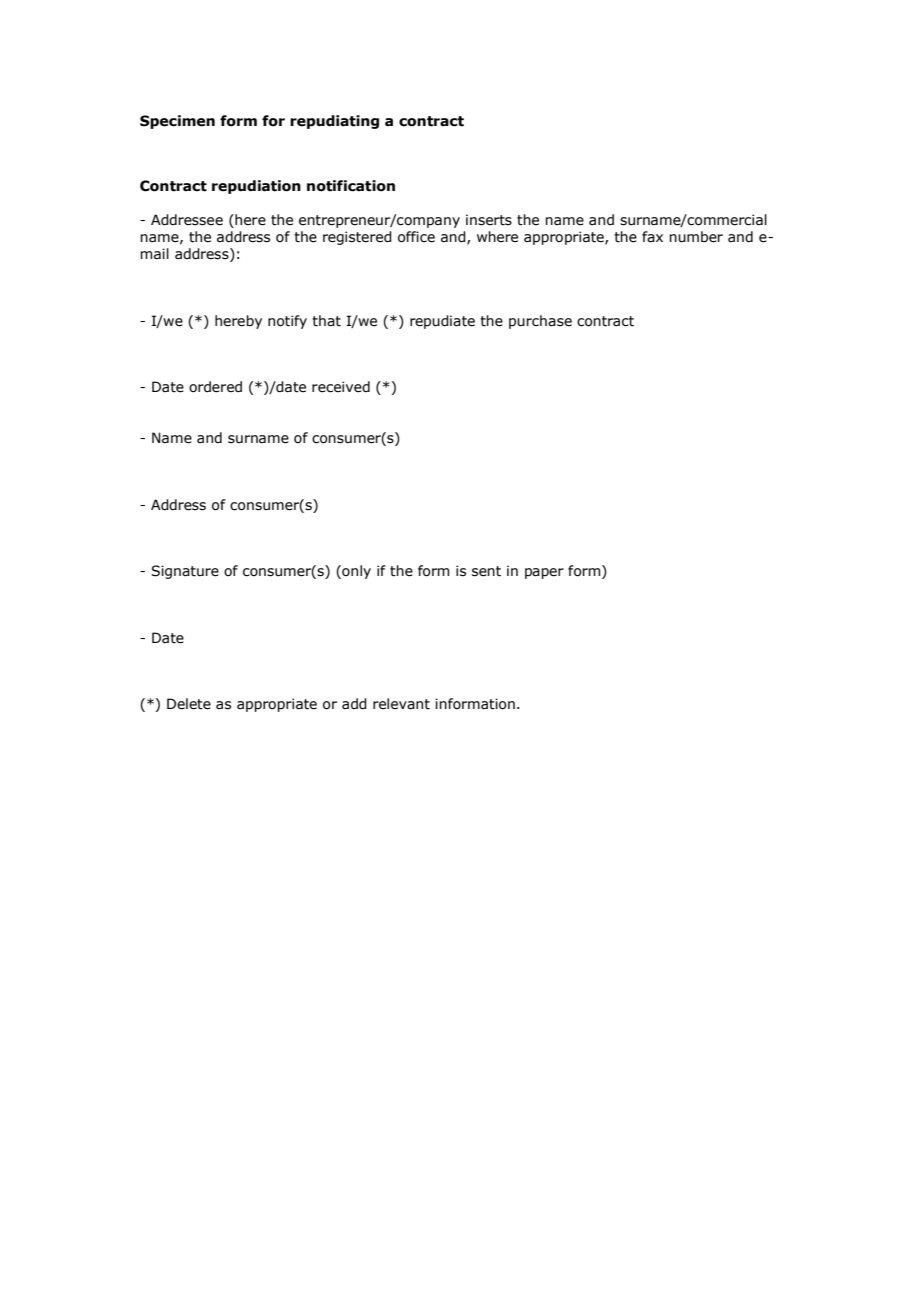  What do you see at coordinates (355, 572) in the screenshot?
I see `only` at bounding box center [355, 572].
